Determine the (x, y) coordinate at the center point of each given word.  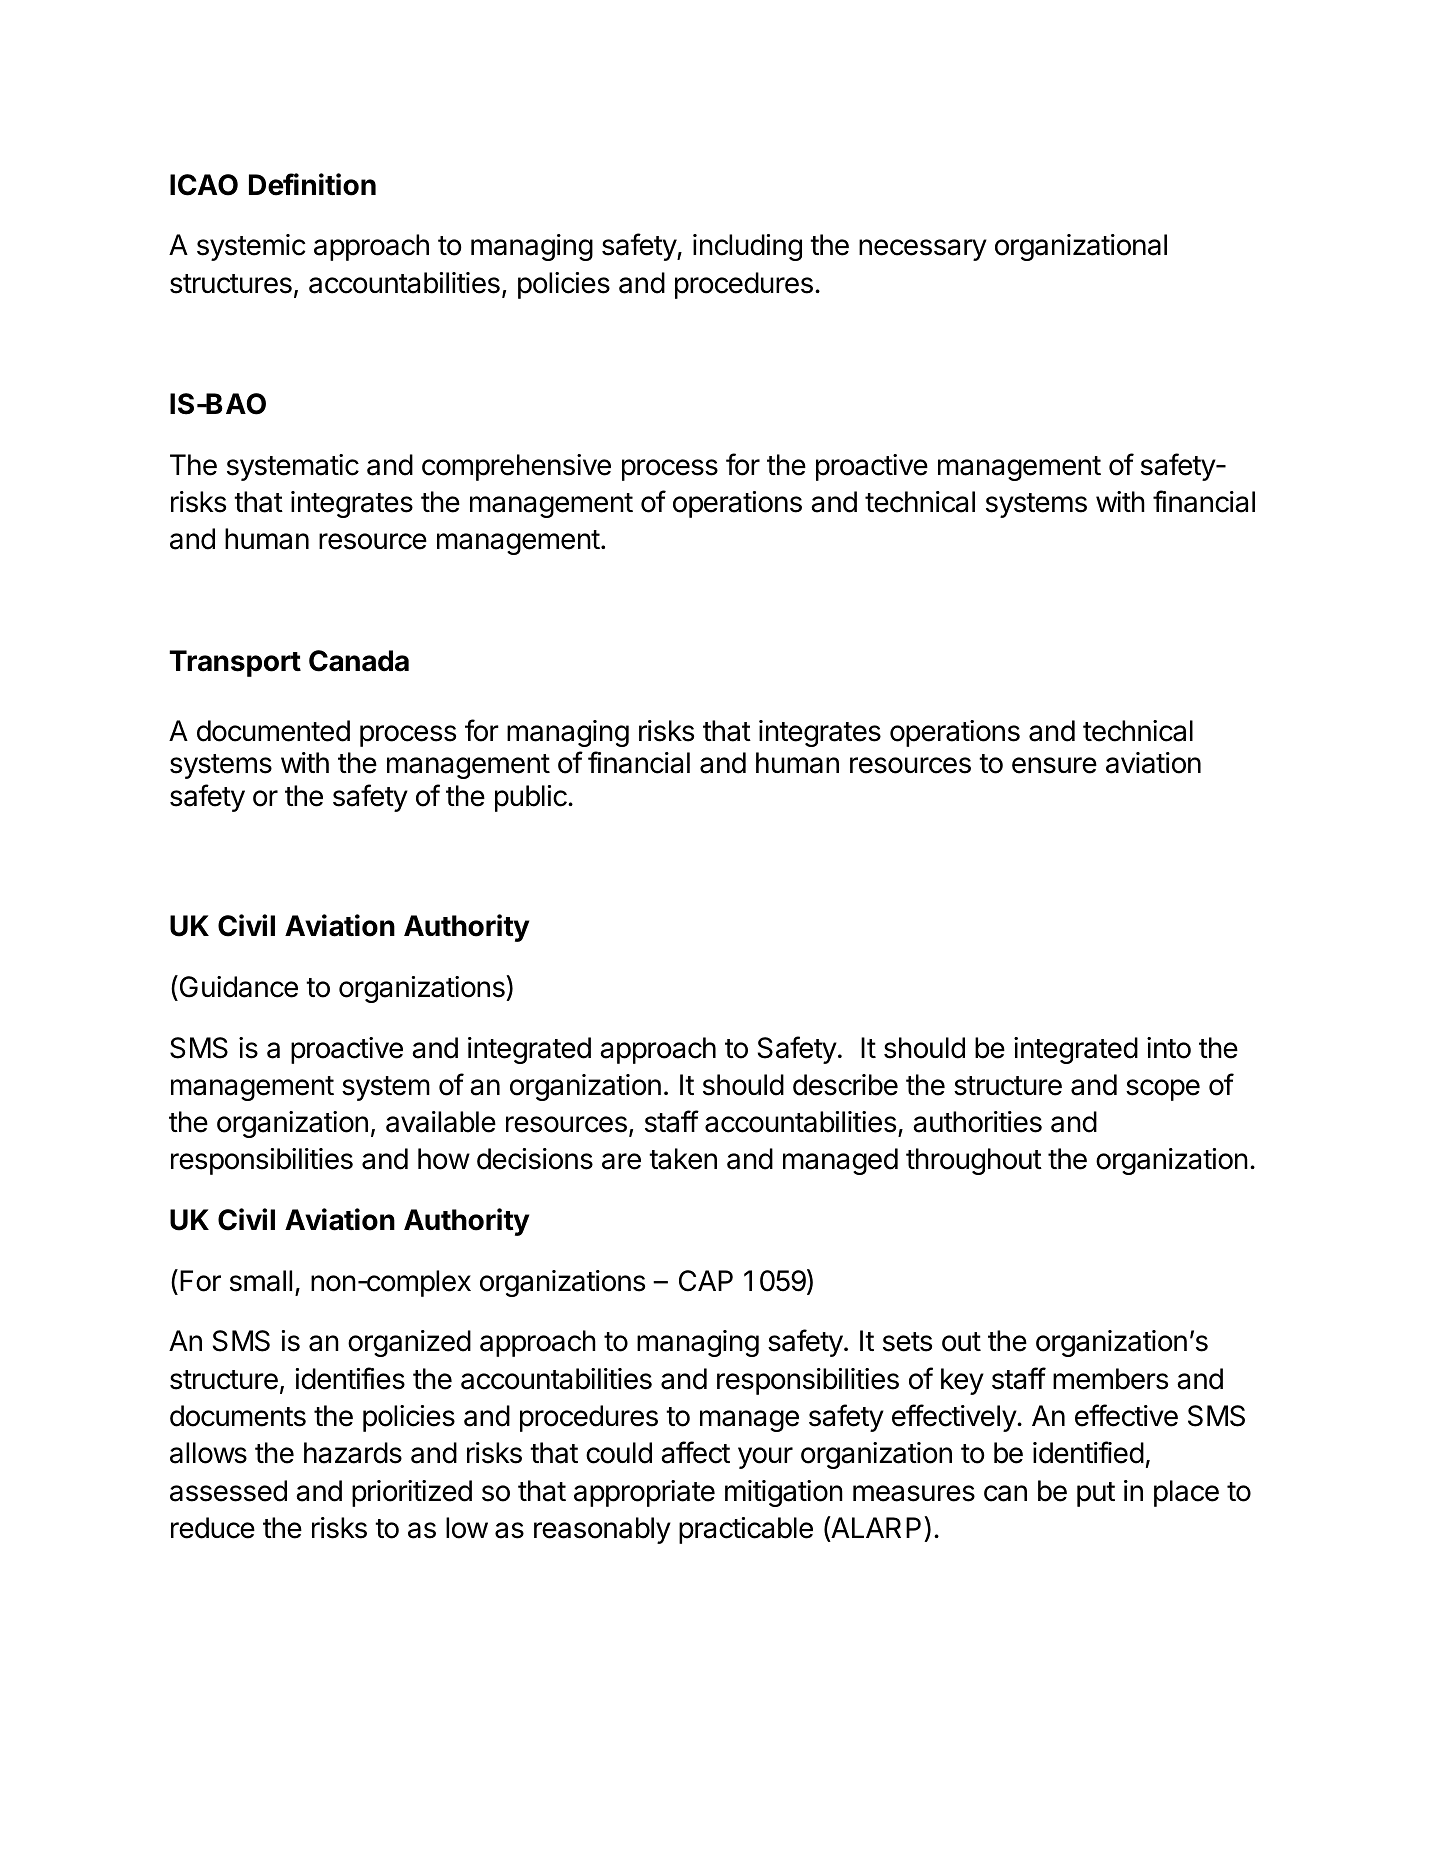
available (441, 1122)
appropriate (644, 1493)
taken (683, 1159)
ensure (1054, 765)
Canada (359, 661)
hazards (353, 1453)
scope (1163, 1090)
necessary (923, 250)
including (747, 247)
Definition (312, 184)
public (532, 798)
